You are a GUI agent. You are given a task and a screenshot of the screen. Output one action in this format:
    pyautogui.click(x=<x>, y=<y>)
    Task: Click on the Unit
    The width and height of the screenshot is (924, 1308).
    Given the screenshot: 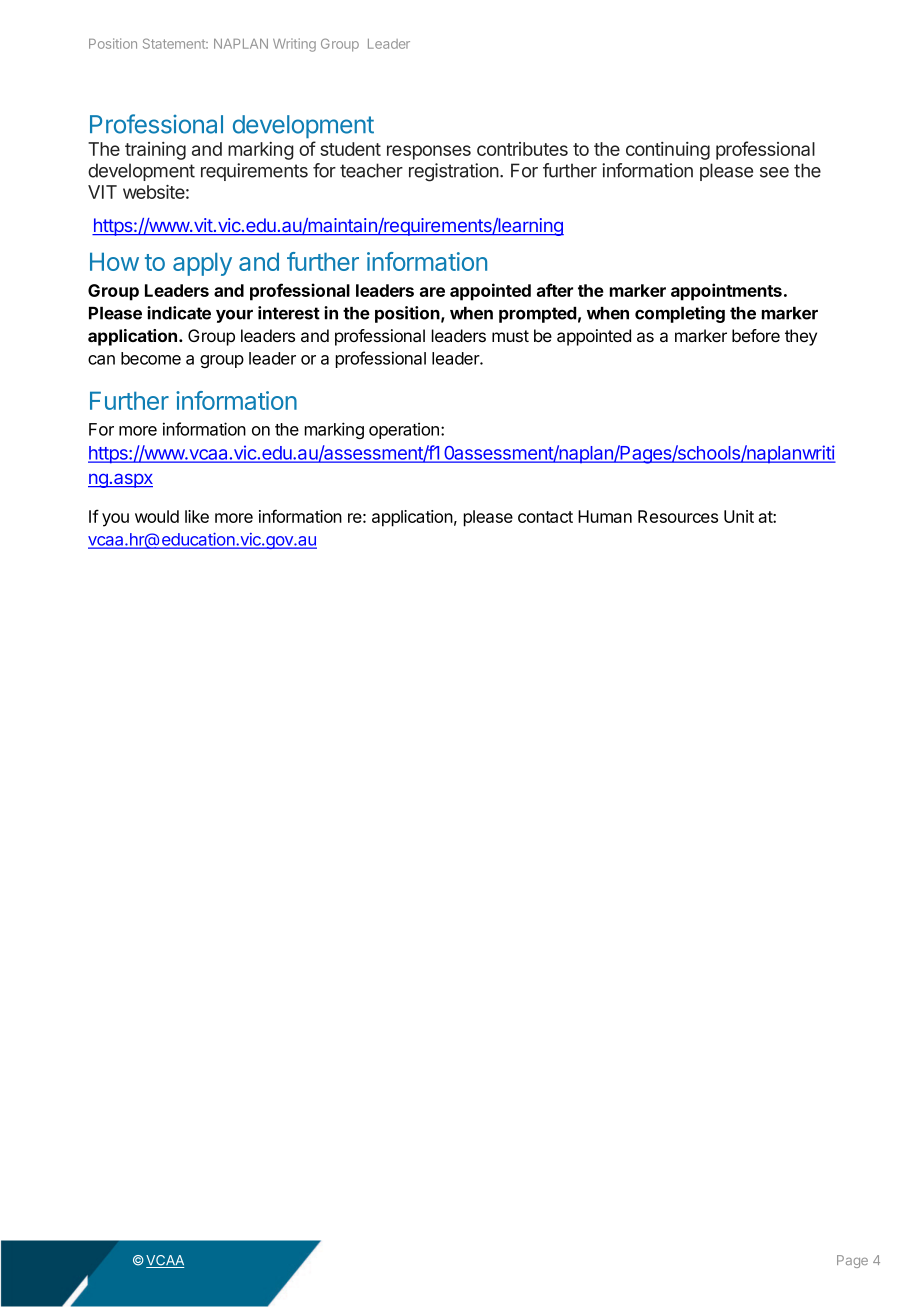 What is the action you would take?
    pyautogui.click(x=739, y=516)
